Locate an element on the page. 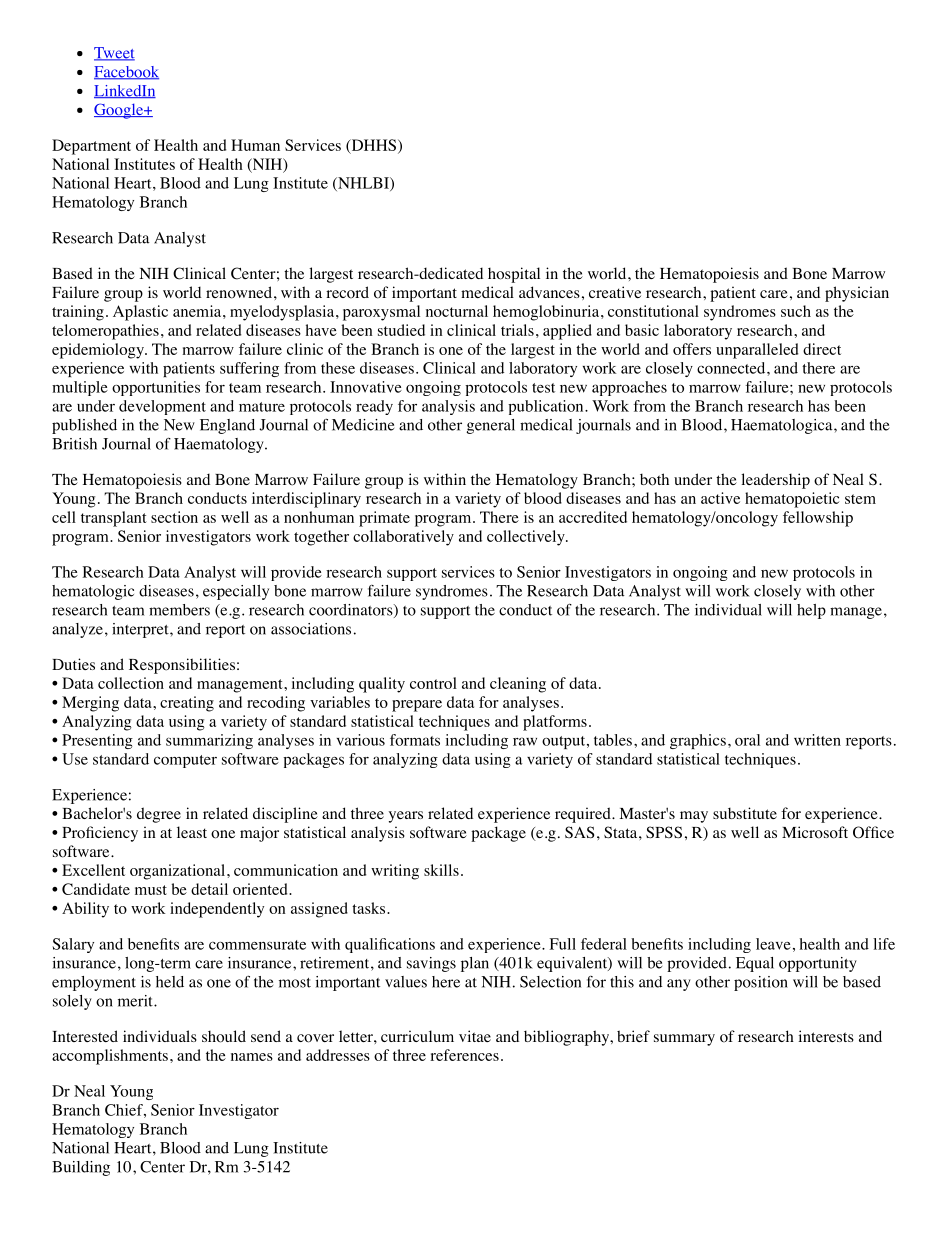  Microsoft is located at coordinates (815, 832).
